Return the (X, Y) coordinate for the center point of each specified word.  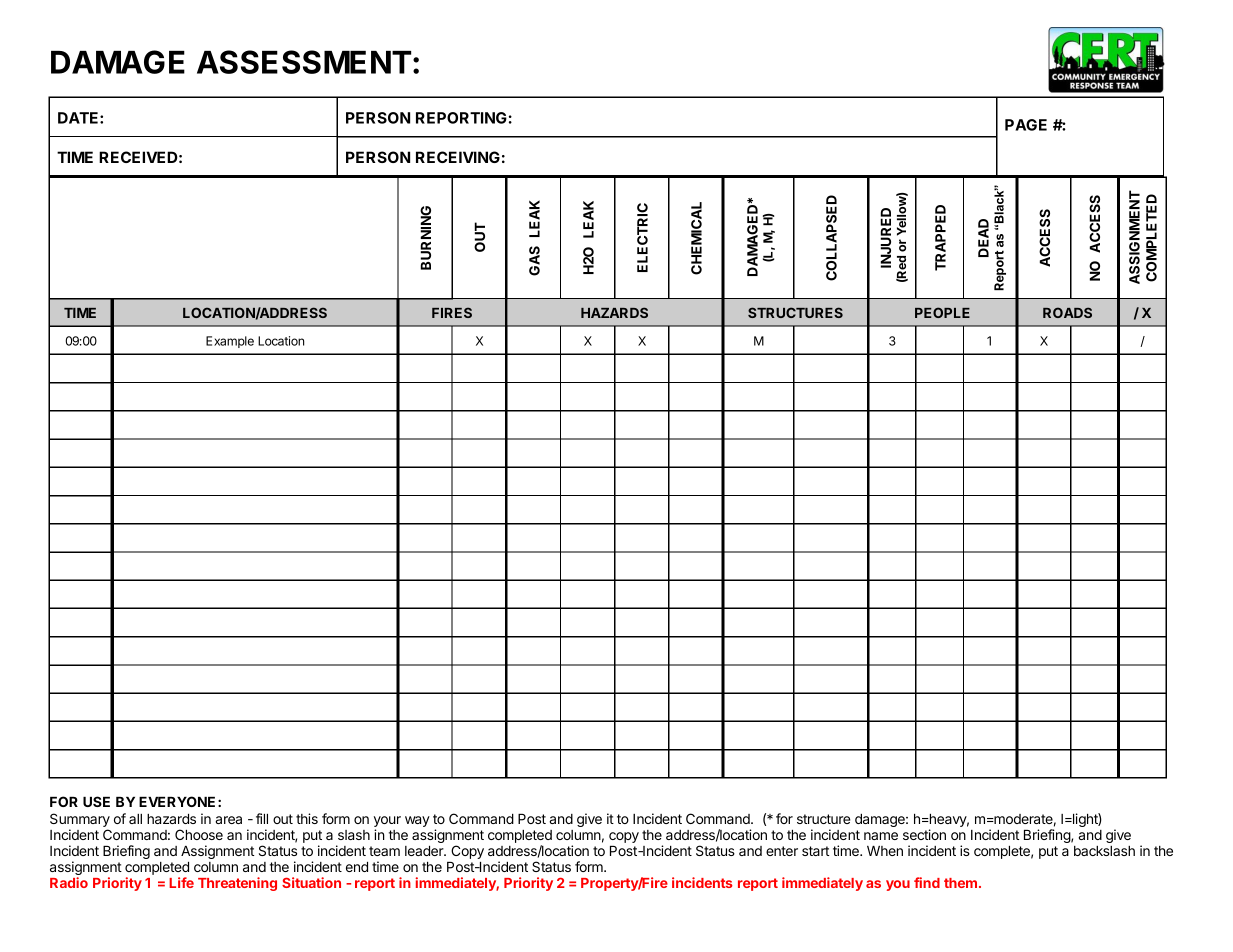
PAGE (1026, 125)
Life (181, 882)
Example (230, 342)
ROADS (1067, 312)
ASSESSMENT (304, 62)
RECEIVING (458, 157)
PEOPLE (942, 312)
